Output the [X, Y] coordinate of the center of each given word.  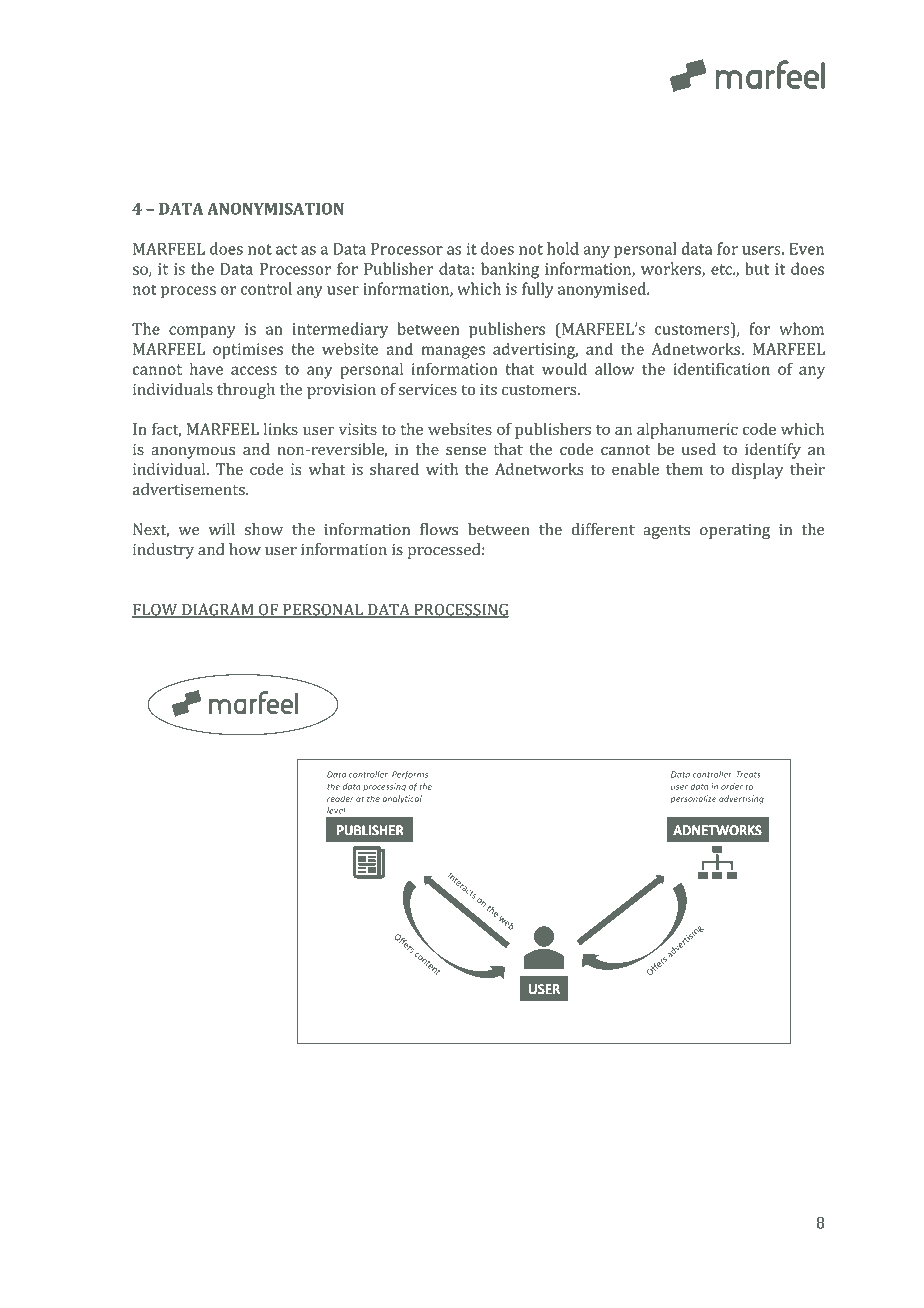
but [757, 268]
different [603, 529]
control [266, 288]
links [281, 429]
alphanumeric [687, 431]
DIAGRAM [218, 610]
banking [510, 270]
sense [466, 451]
